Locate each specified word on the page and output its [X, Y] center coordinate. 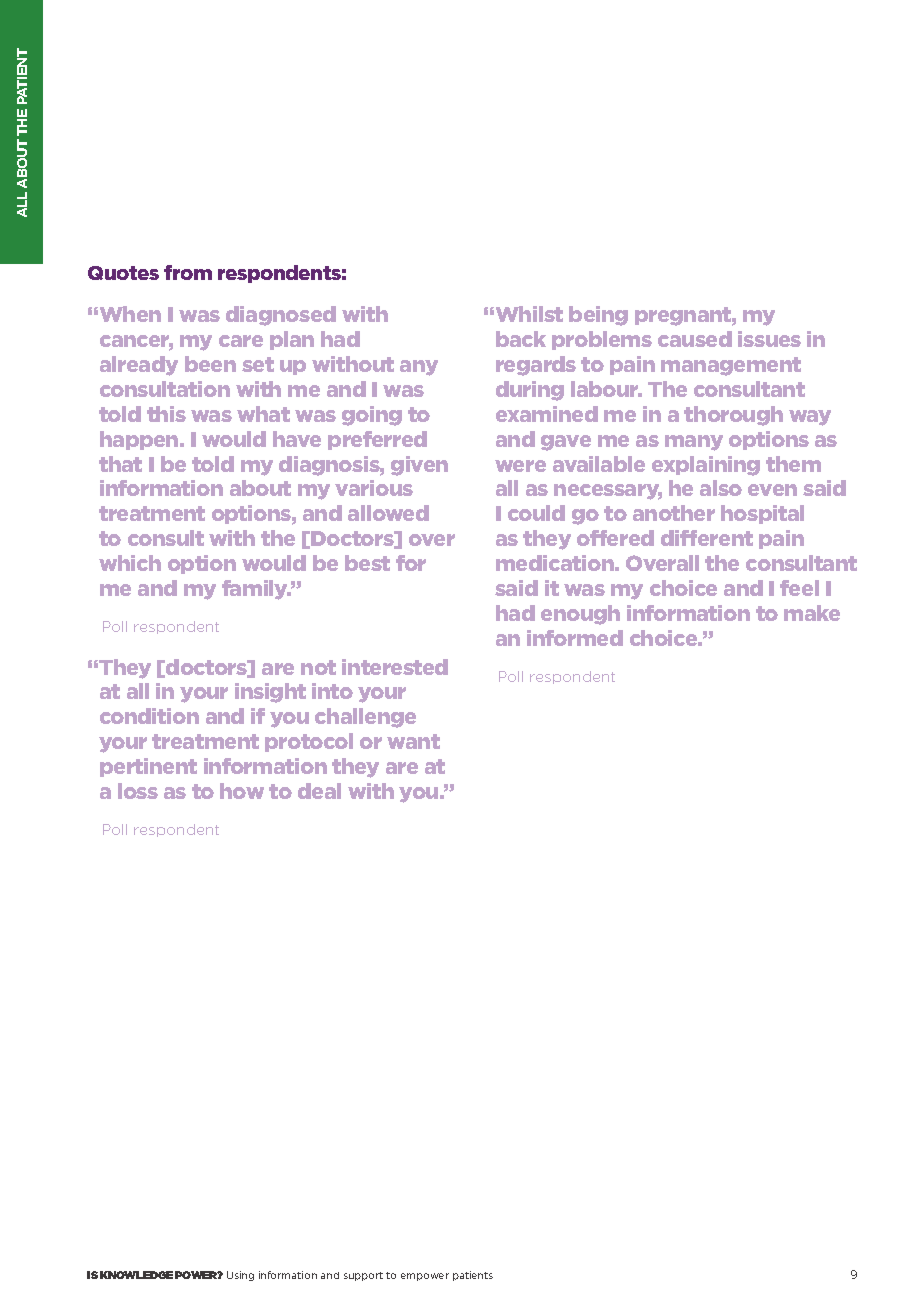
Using [240, 1276]
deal [319, 791]
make [812, 613]
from [188, 272]
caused [695, 339]
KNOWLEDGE [136, 1275]
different [707, 538]
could [536, 513]
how [242, 791]
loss [138, 791]
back [521, 339]
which [130, 563]
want [413, 741]
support [363, 1276]
